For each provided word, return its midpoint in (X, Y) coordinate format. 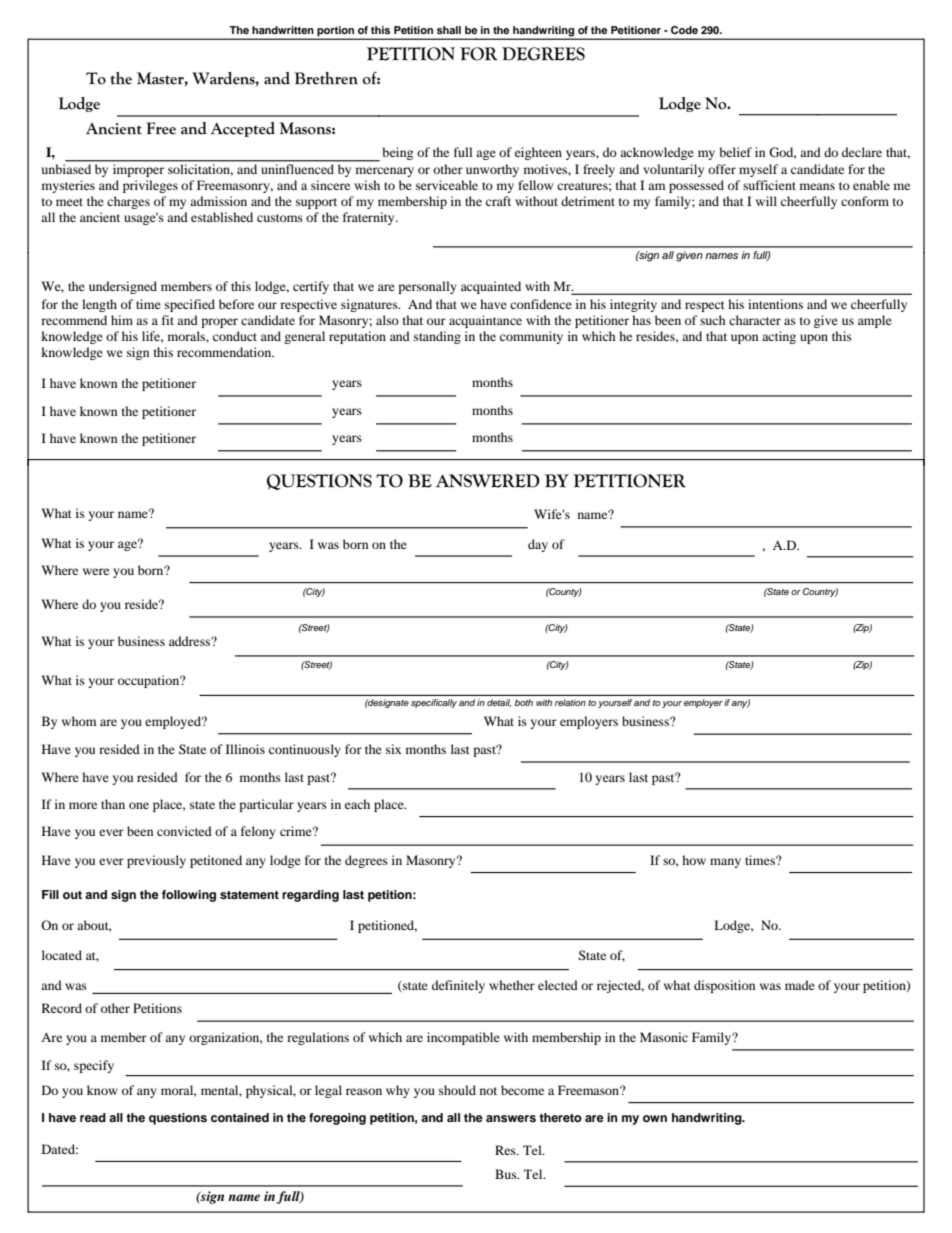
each (357, 804)
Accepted (243, 129)
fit (168, 320)
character (755, 320)
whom (79, 721)
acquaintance (485, 321)
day (538, 545)
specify (94, 1066)
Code (684, 30)
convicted (184, 831)
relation (570, 702)
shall (449, 30)
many (725, 863)
